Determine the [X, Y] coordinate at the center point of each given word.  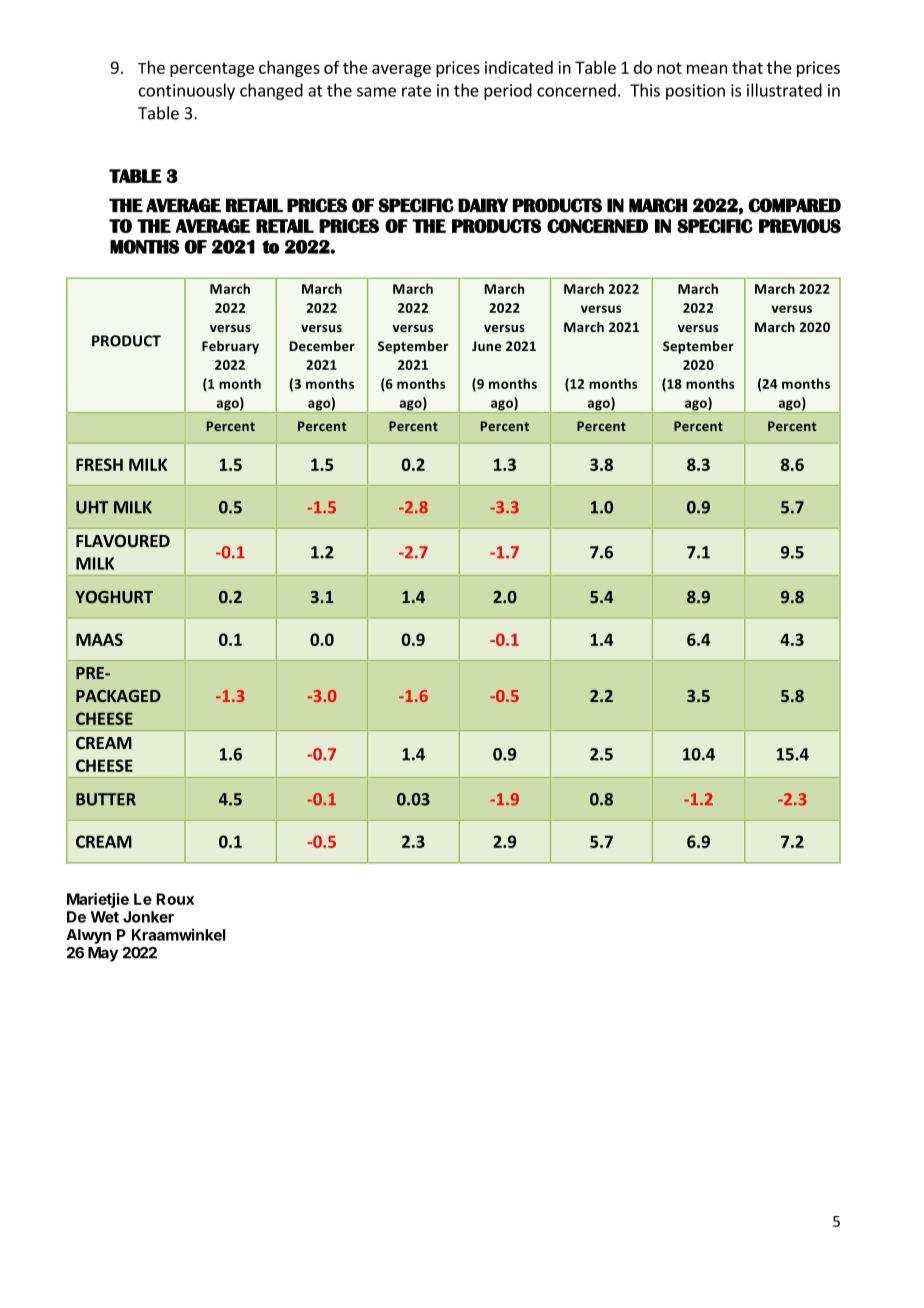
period [508, 91]
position [695, 92]
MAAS [99, 639]
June [486, 346]
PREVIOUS [800, 226]
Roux [175, 899]
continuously [187, 91]
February [230, 347]
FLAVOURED [123, 541]
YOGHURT [114, 597]
